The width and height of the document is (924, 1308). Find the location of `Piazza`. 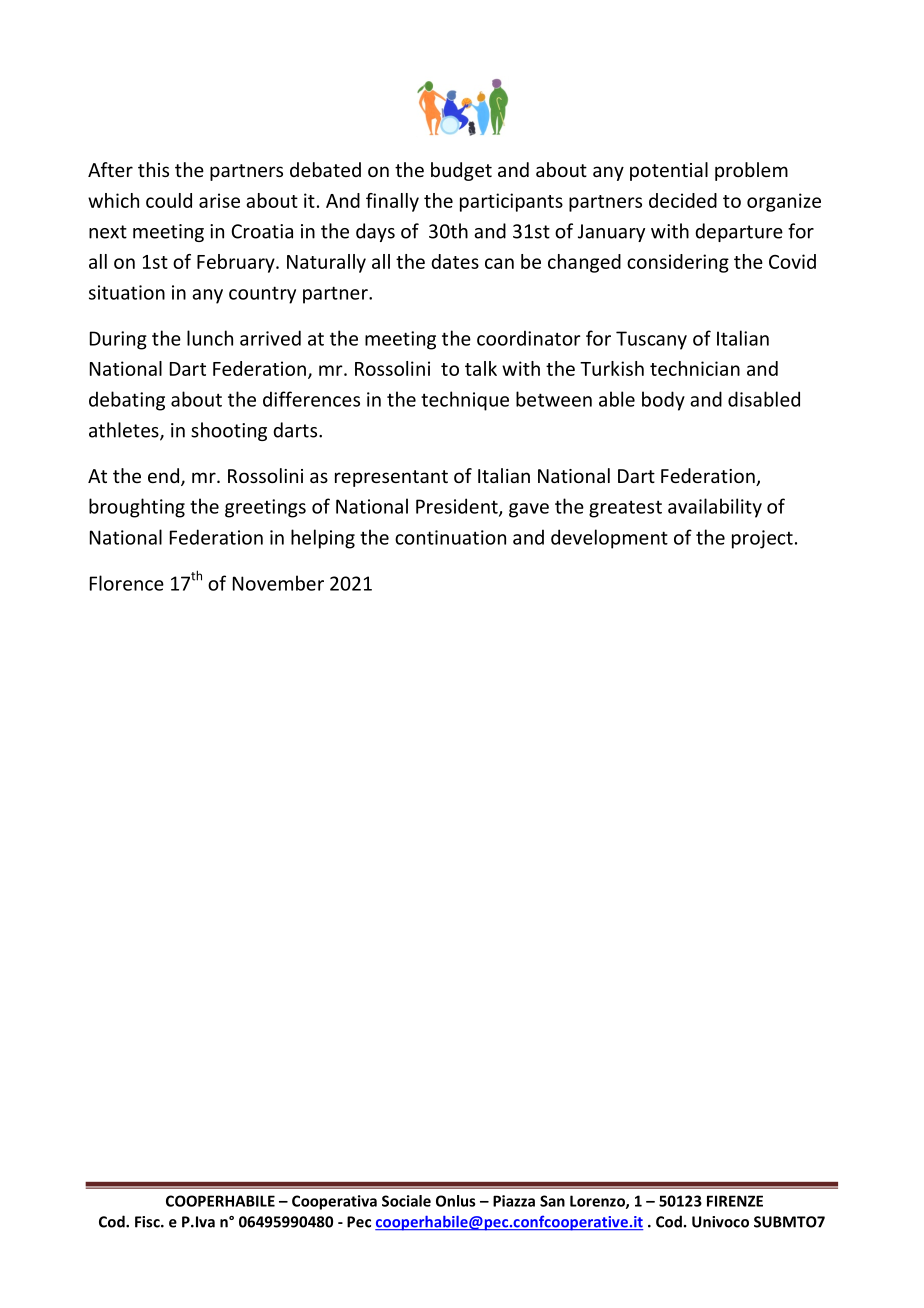

Piazza is located at coordinates (514, 1201).
